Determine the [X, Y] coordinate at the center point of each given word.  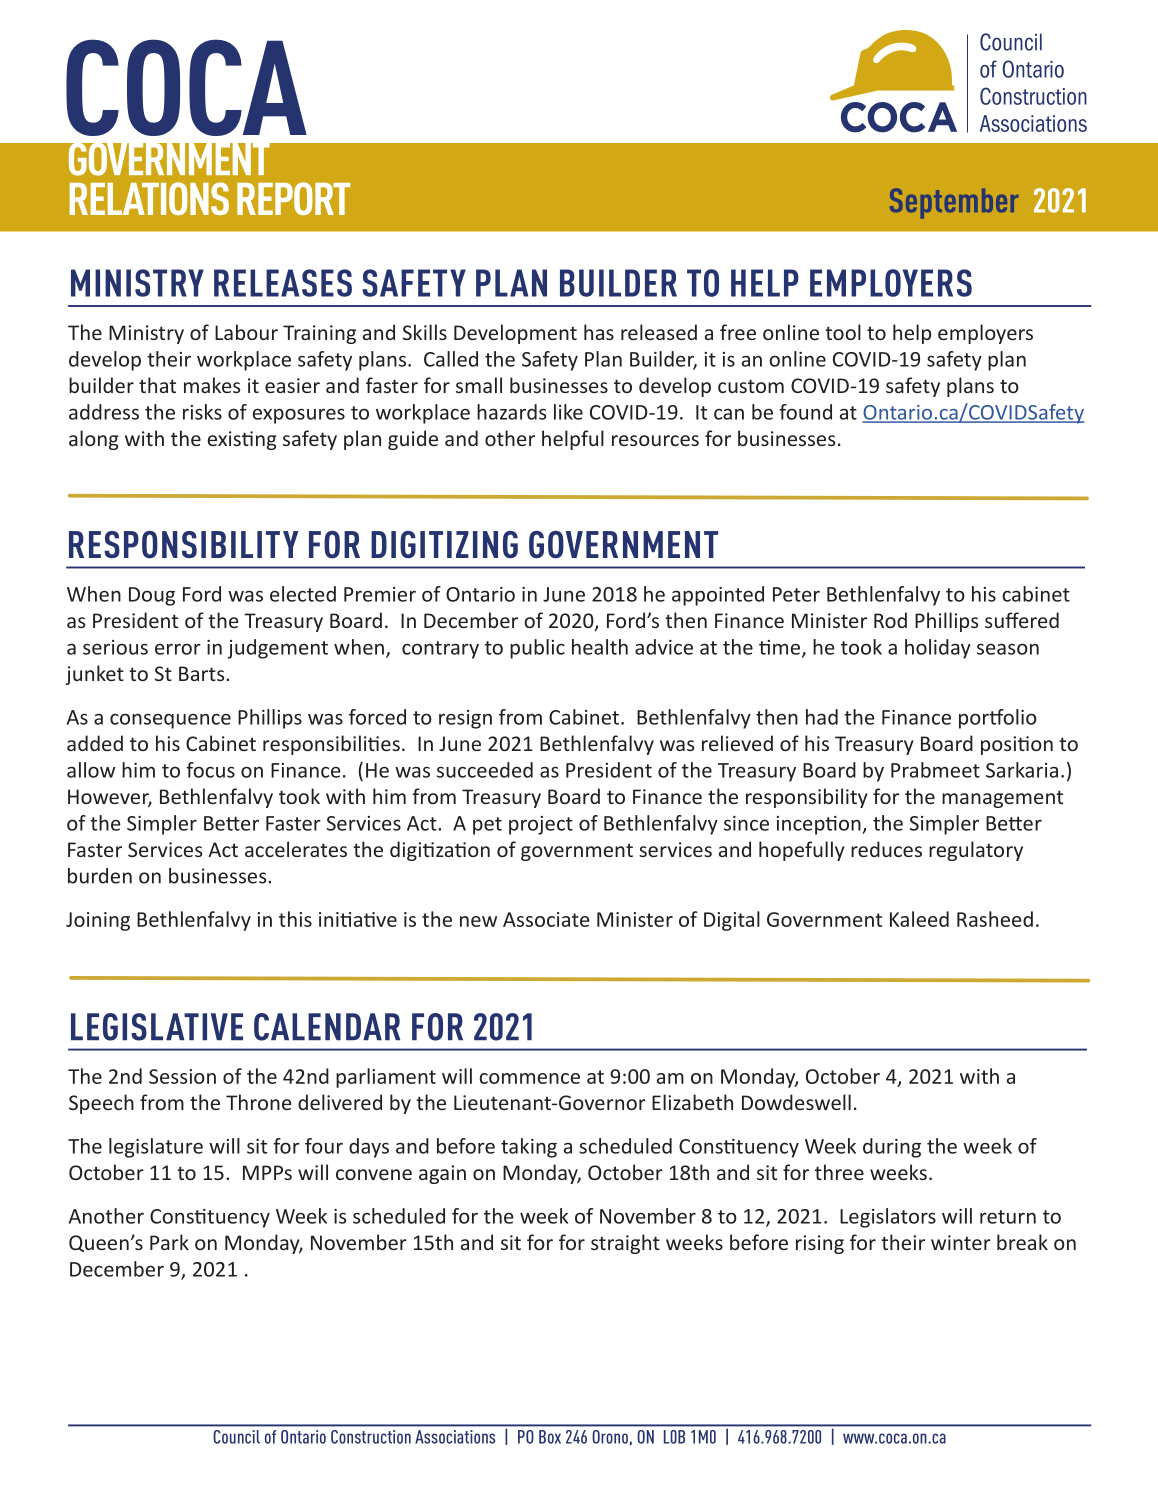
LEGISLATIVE [157, 1027]
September [954, 203]
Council [237, 1437]
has [599, 332]
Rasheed [995, 919]
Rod [890, 620]
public [537, 649]
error [178, 649]
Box [550, 1437]
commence [529, 1078]
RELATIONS [149, 198]
